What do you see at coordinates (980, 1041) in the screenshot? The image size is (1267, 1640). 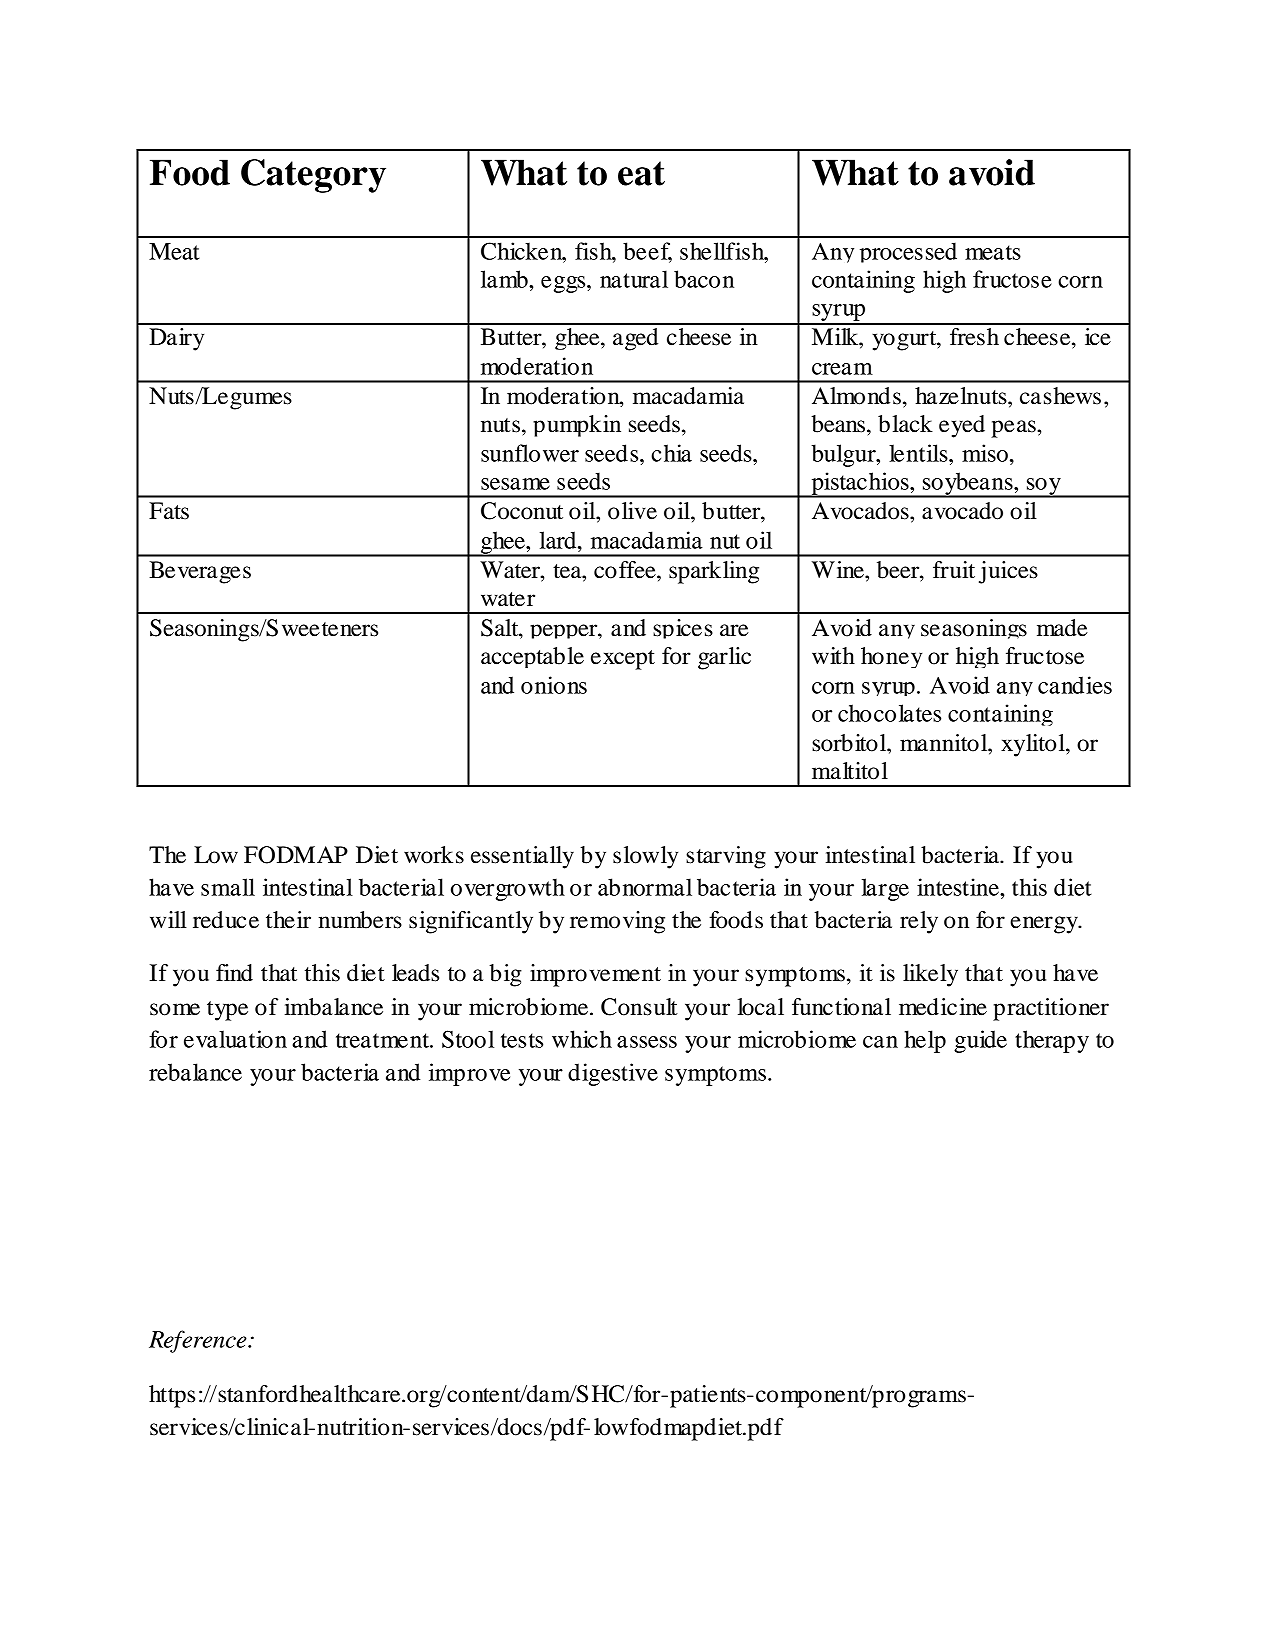 I see `guide` at bounding box center [980, 1041].
